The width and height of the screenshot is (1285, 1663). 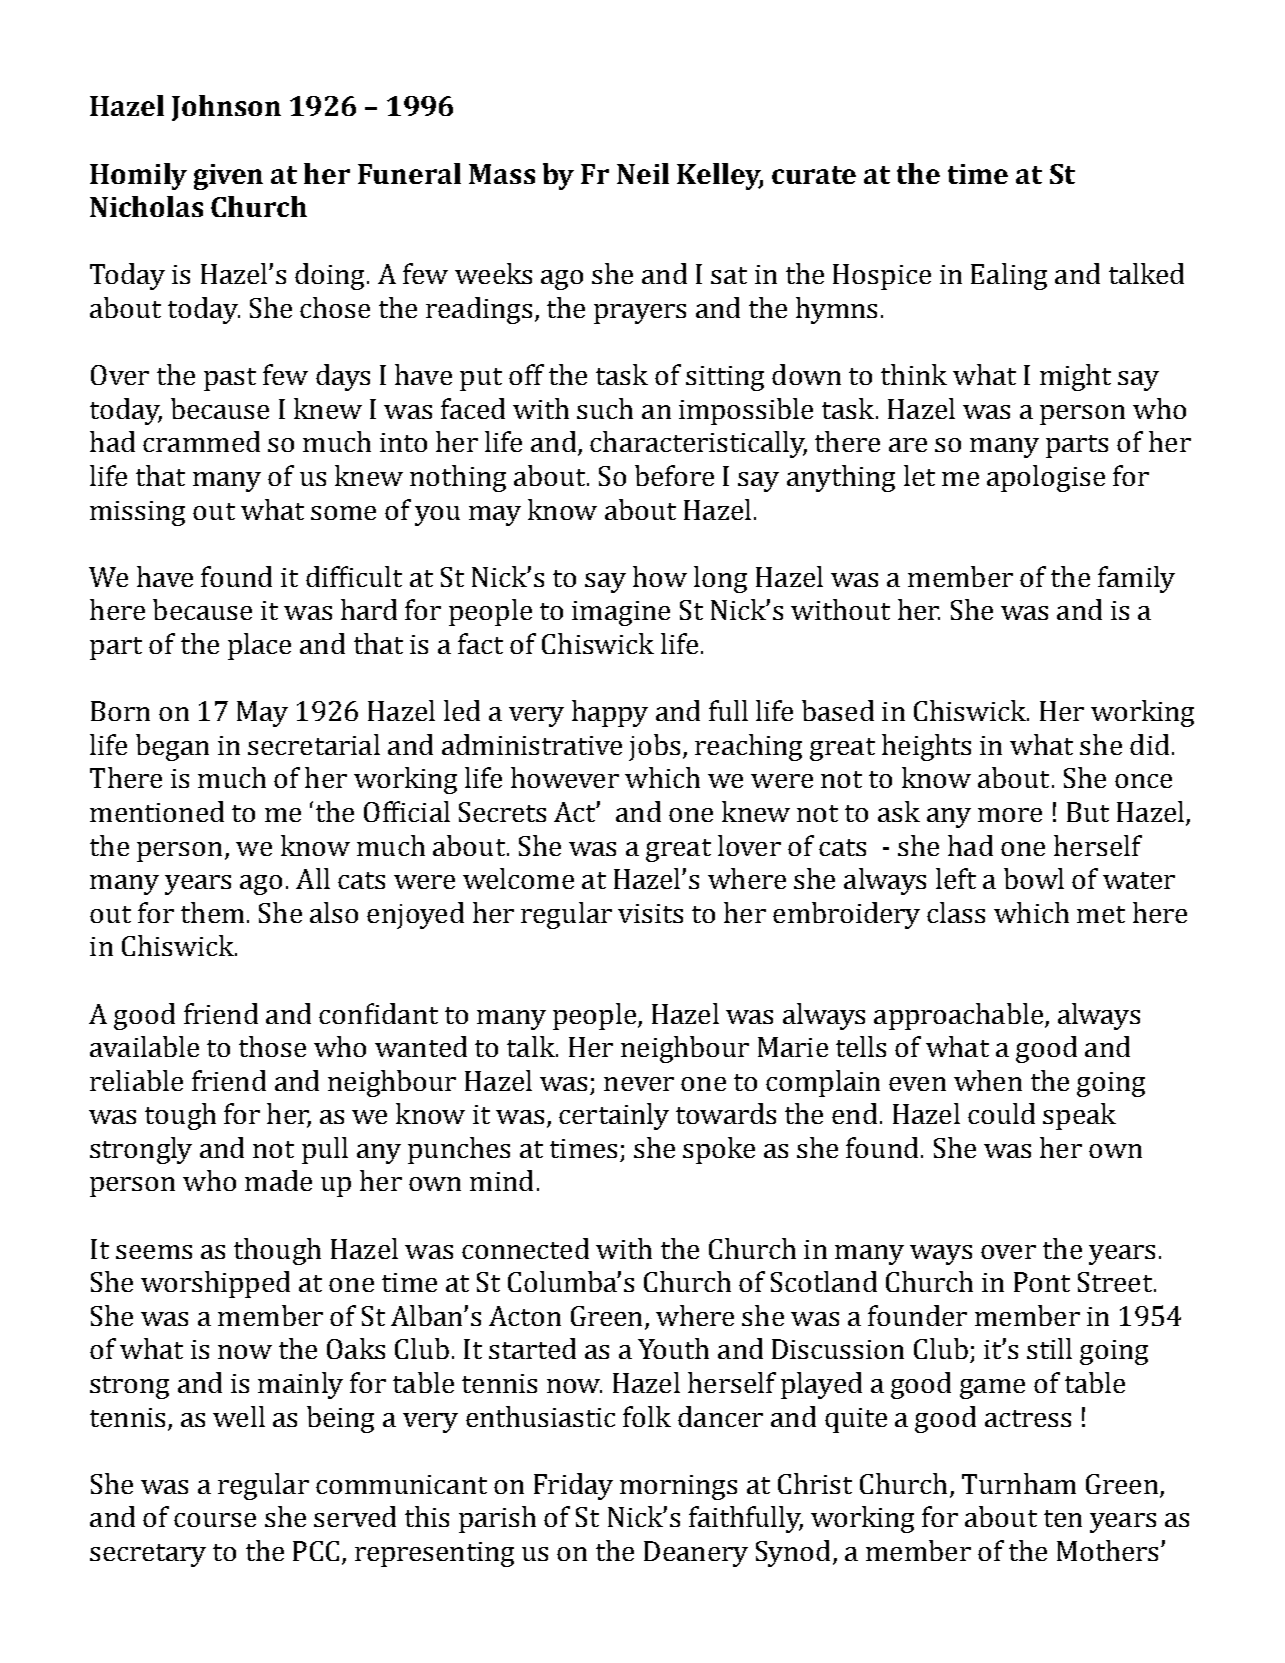 What do you see at coordinates (643, 173) in the screenshot?
I see `Neil` at bounding box center [643, 173].
